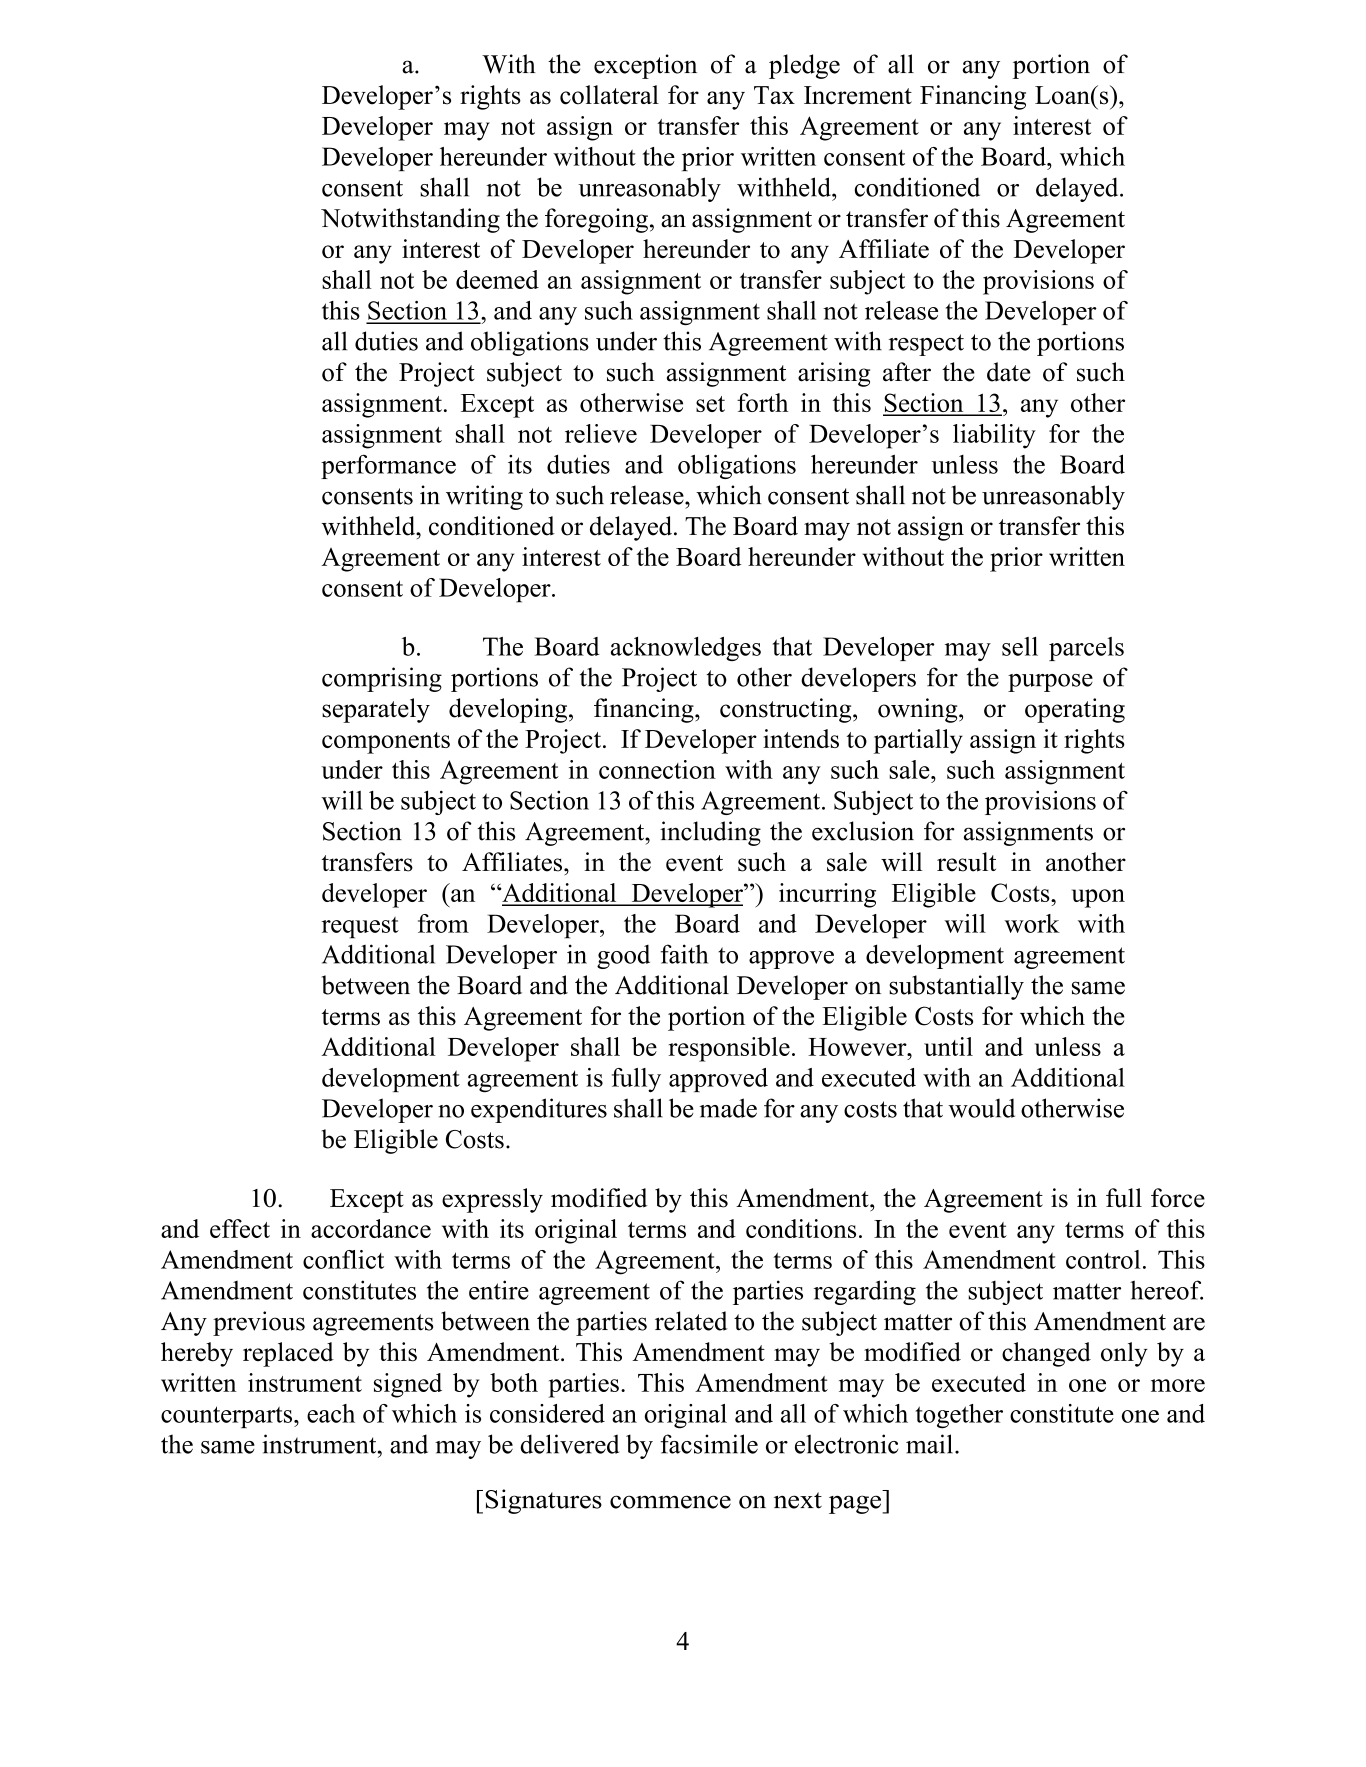  Describe the element at coordinates (388, 466) in the document. I see `performance` at that location.
